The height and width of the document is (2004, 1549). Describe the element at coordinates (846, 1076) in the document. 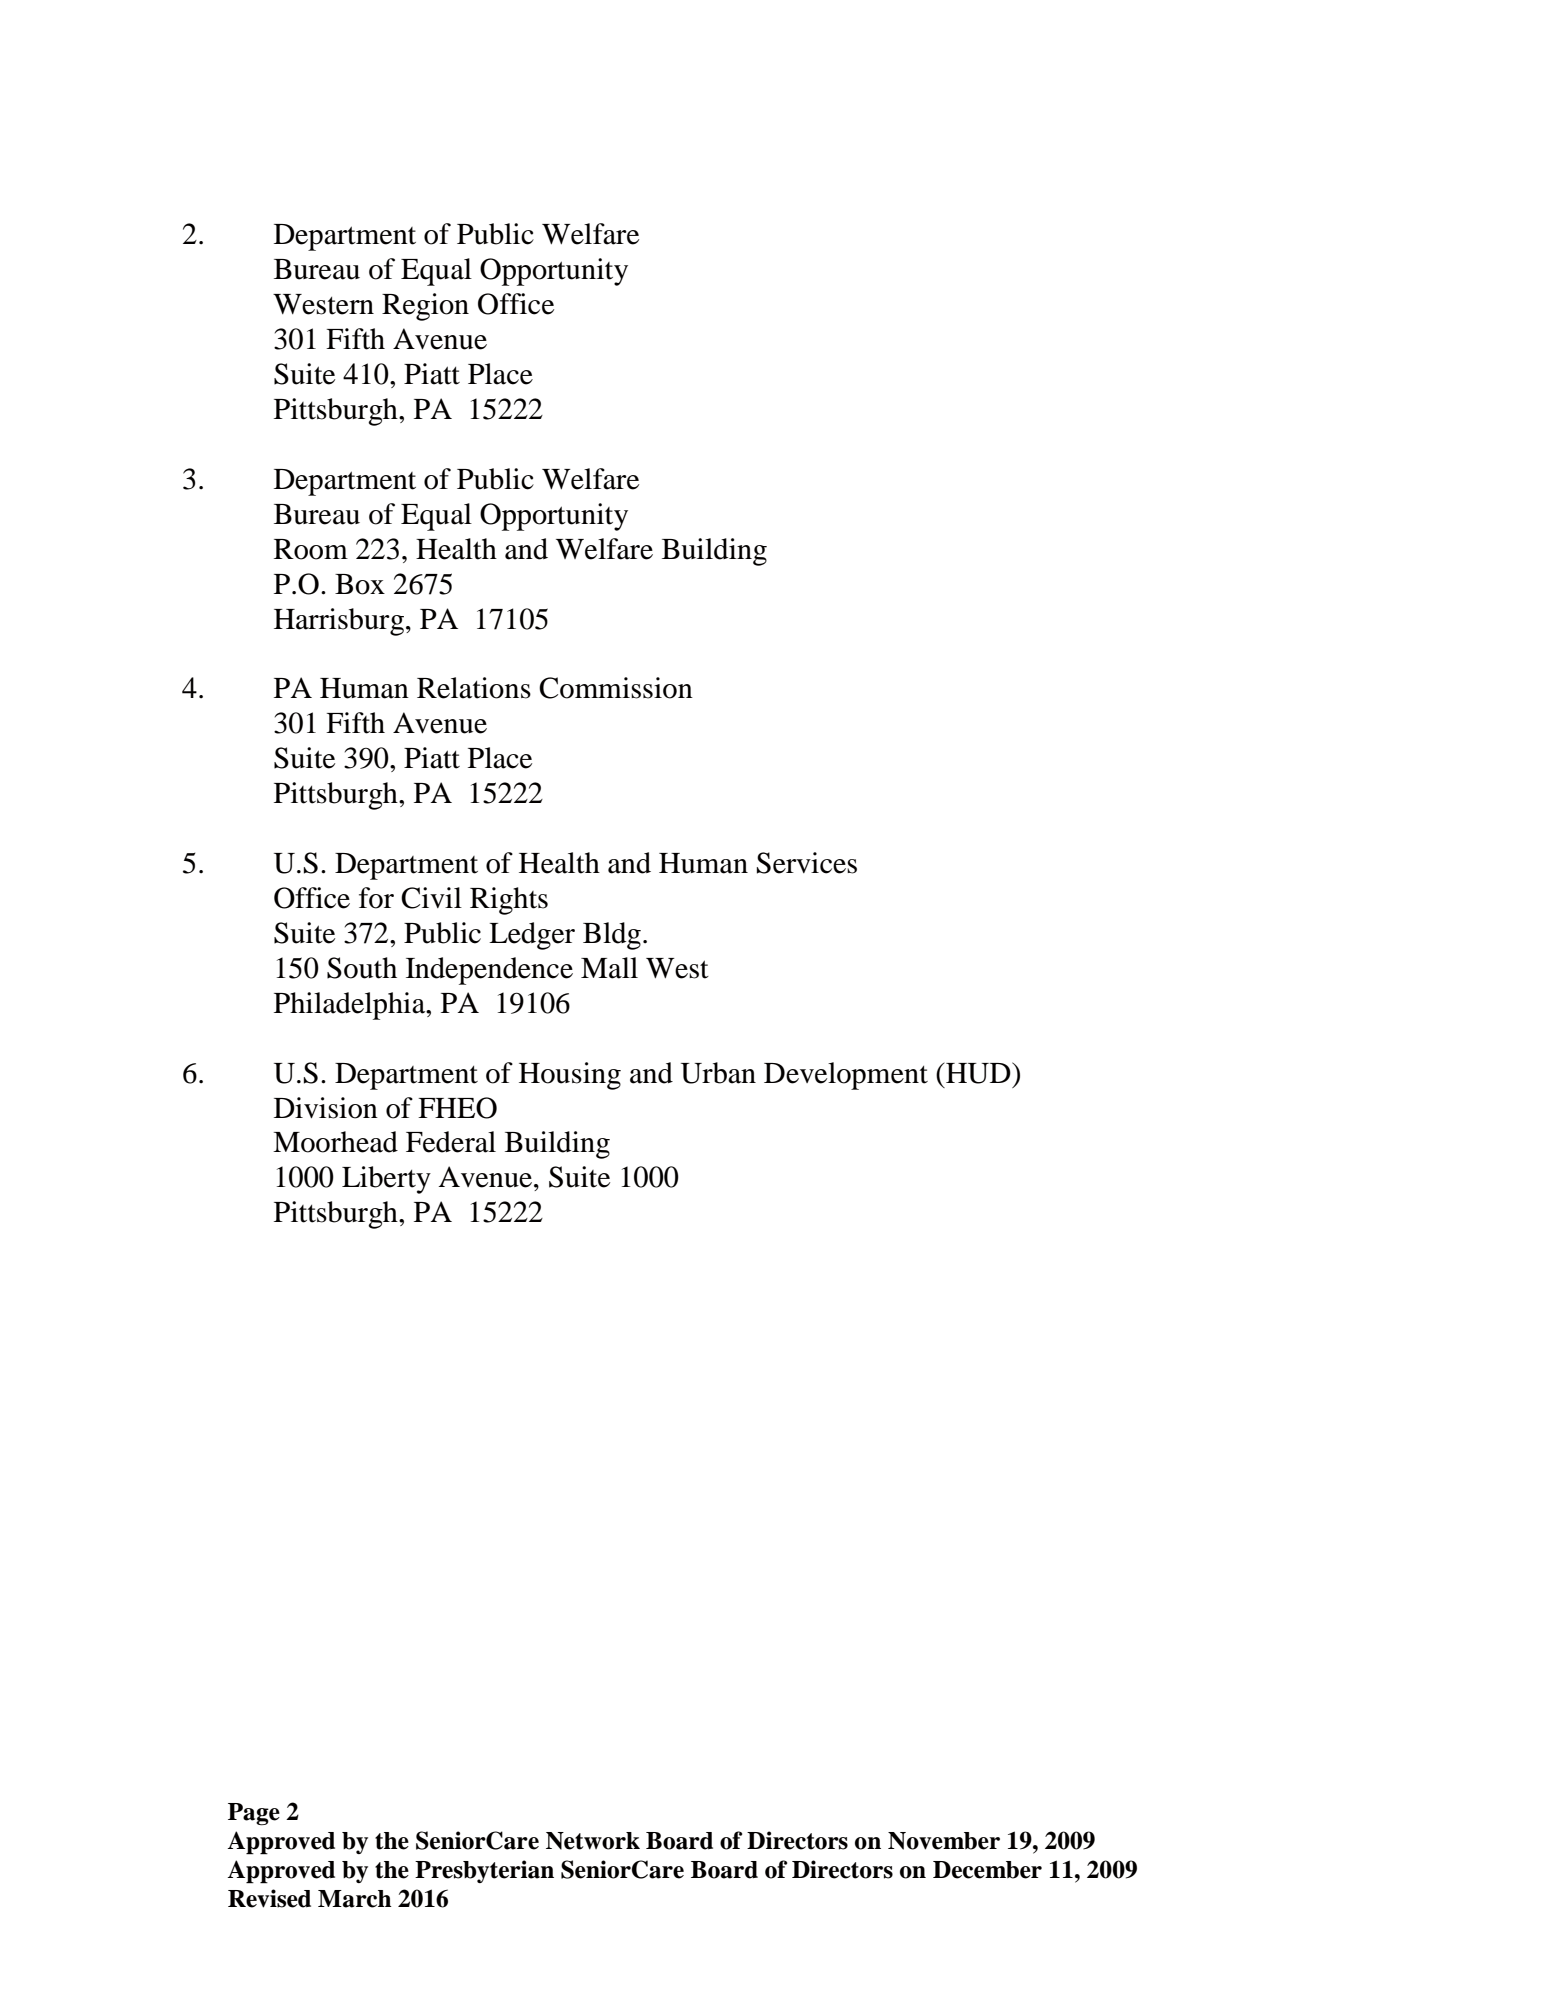

I see `Development` at that location.
